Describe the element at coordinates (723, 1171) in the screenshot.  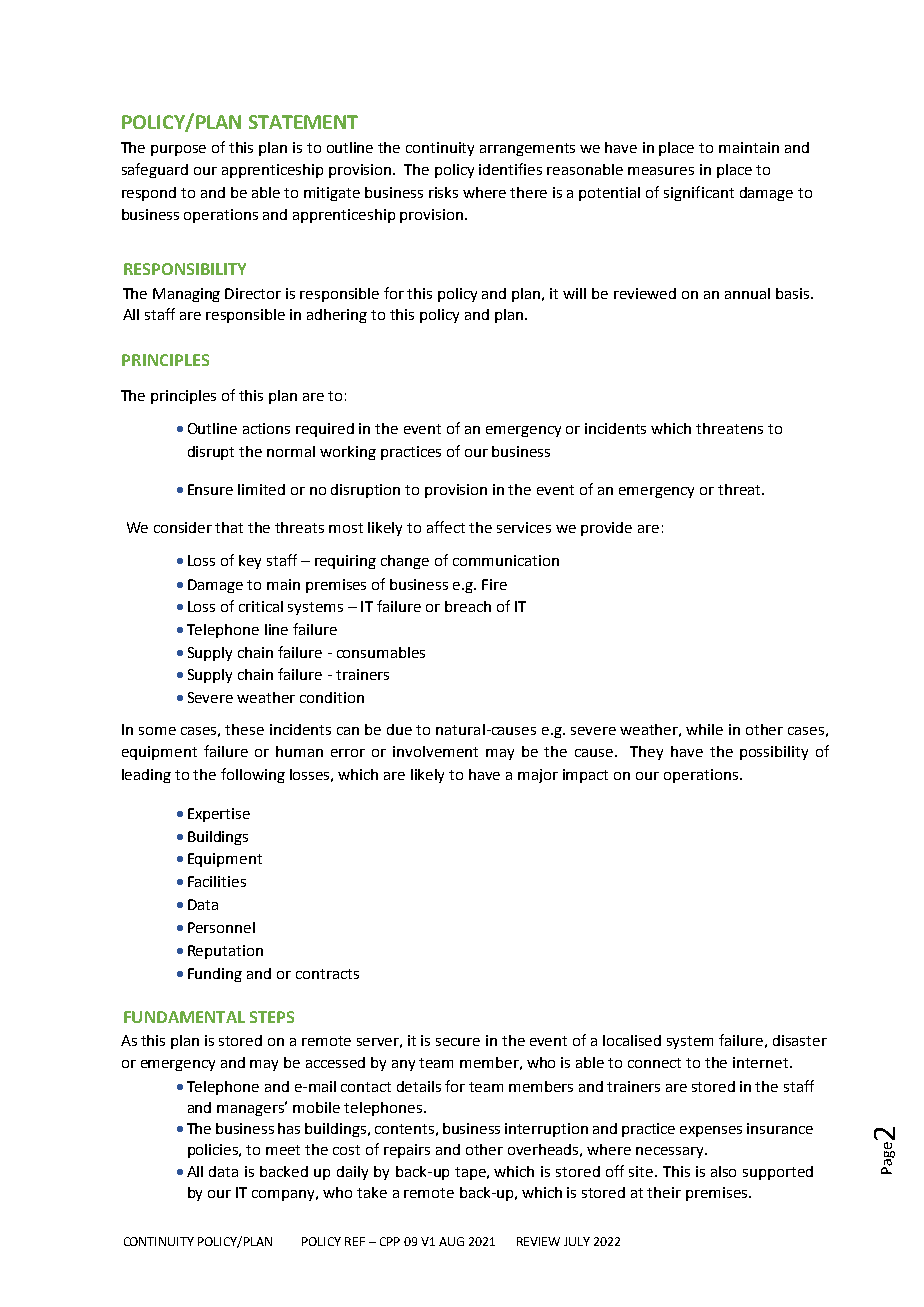
I see `also` at that location.
